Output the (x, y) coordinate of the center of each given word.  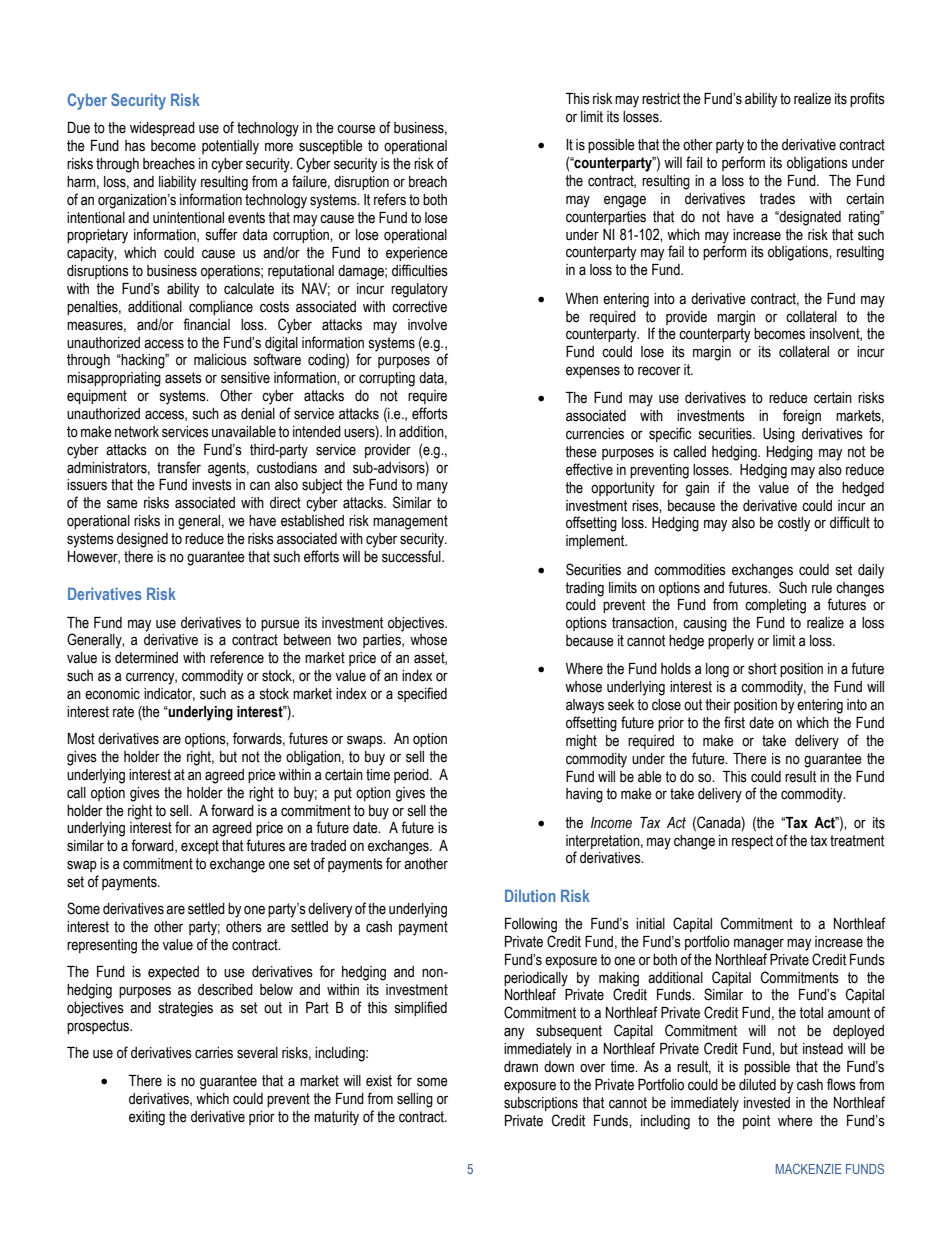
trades (777, 199)
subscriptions (541, 1104)
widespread (162, 129)
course (356, 129)
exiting (147, 1118)
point (756, 1122)
